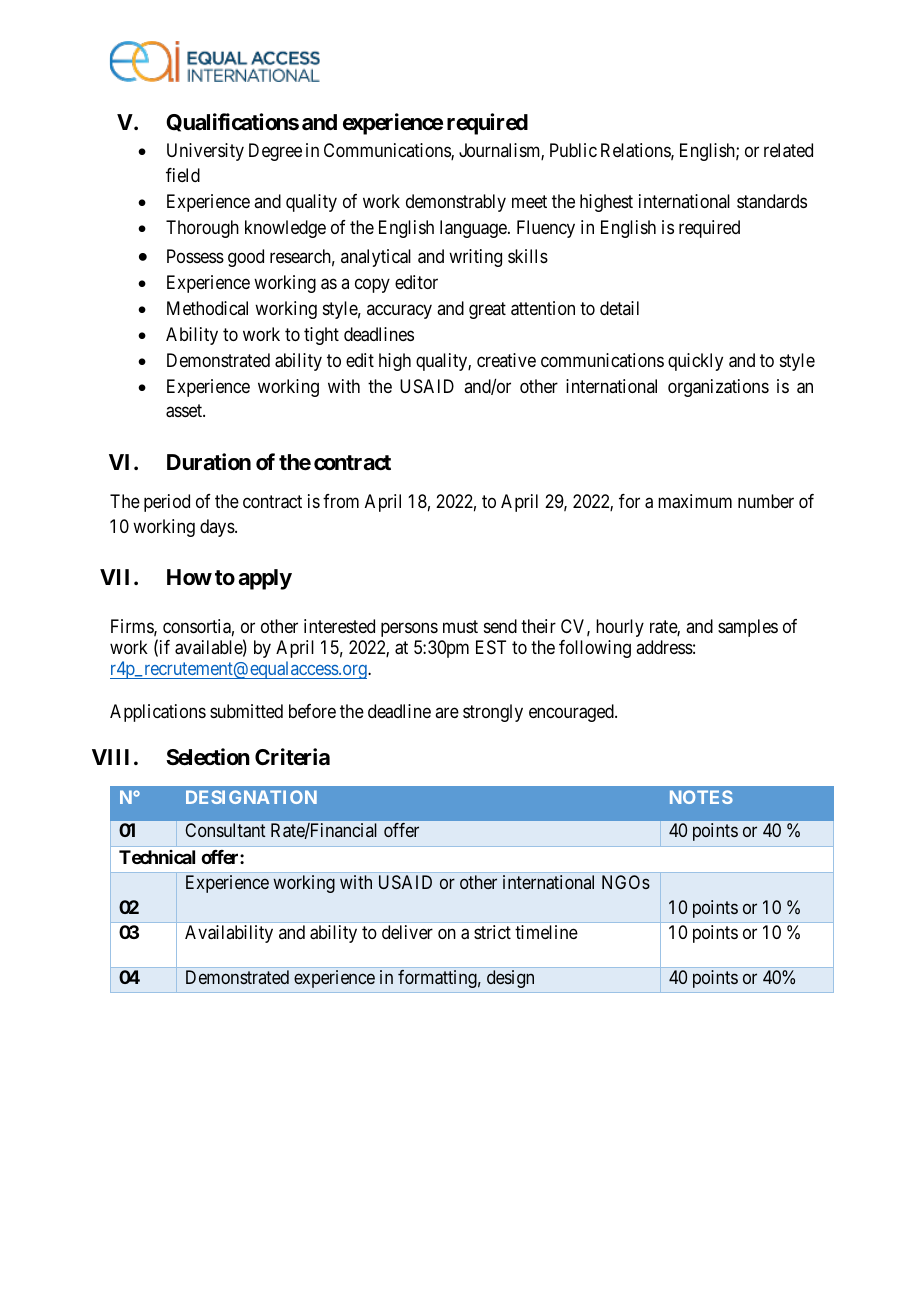  I want to click on maximum, so click(695, 501).
